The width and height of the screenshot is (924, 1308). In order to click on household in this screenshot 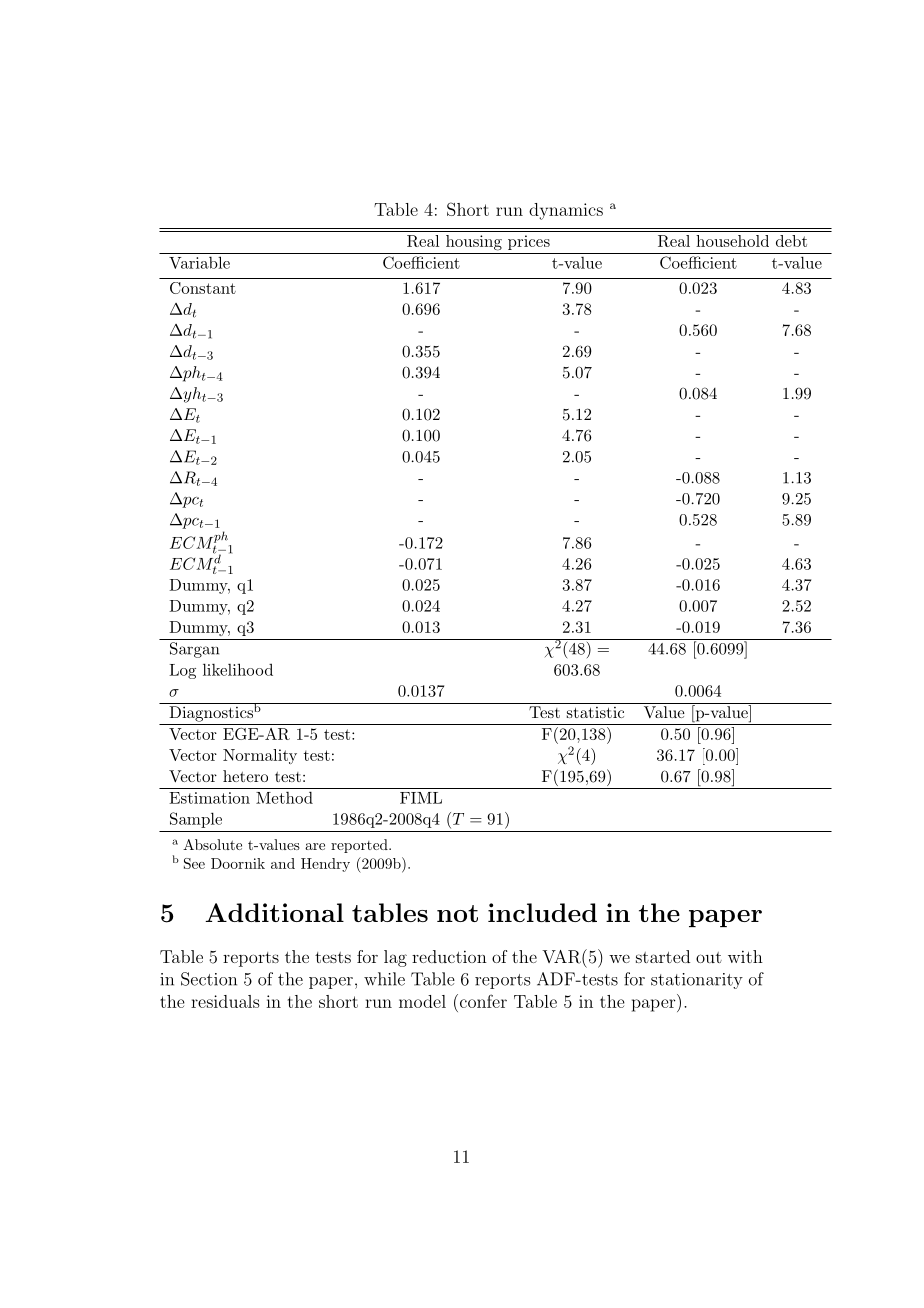, I will do `click(732, 241)`.
